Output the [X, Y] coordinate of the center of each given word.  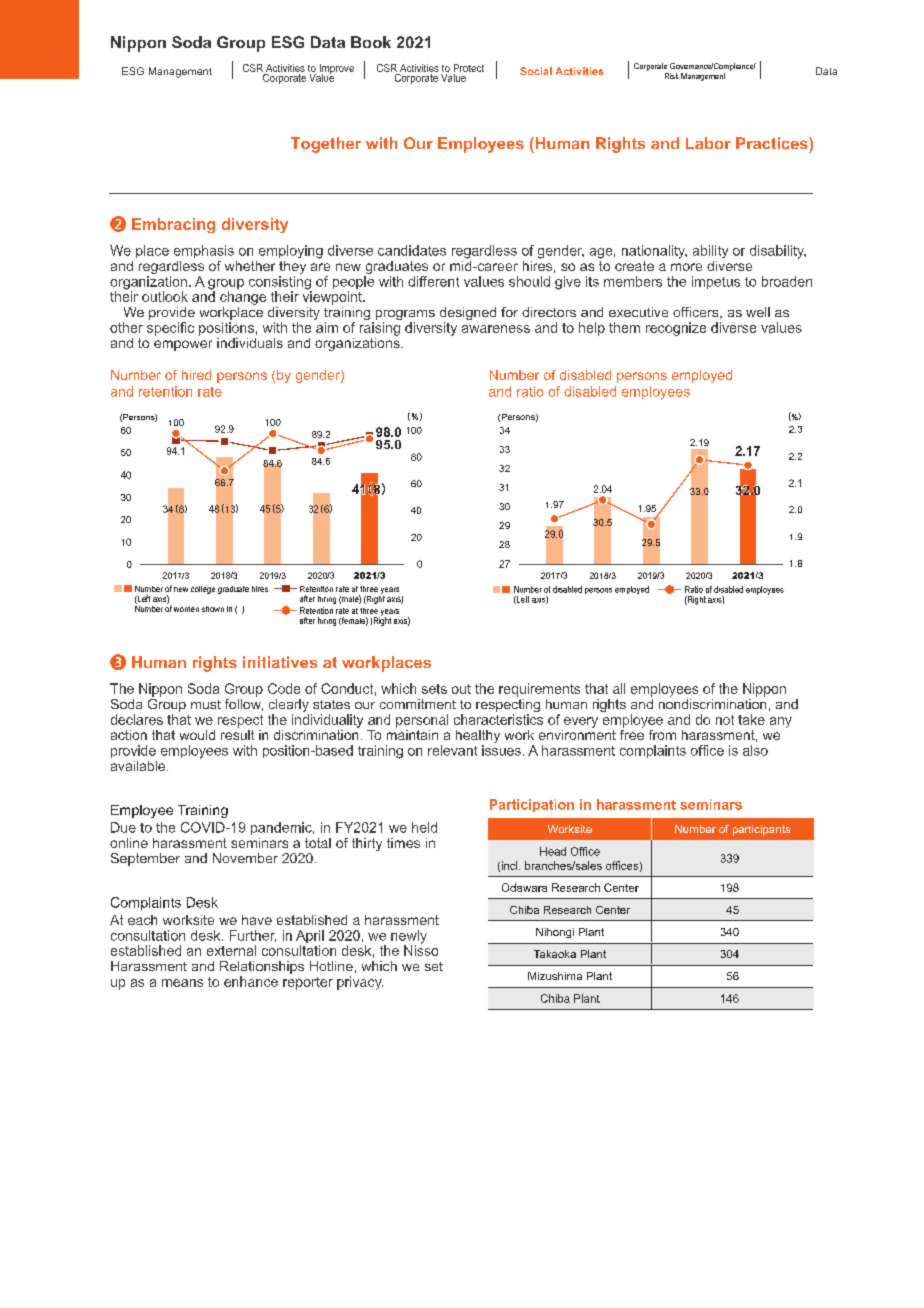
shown [213, 609]
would [197, 735]
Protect [469, 68]
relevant [452, 750]
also [755, 750]
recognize [676, 329]
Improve [335, 70]
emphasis [204, 251]
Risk [671, 76]
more [686, 267]
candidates [412, 250]
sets [434, 689]
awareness [496, 329]
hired [196, 375]
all [619, 688]
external [231, 950]
